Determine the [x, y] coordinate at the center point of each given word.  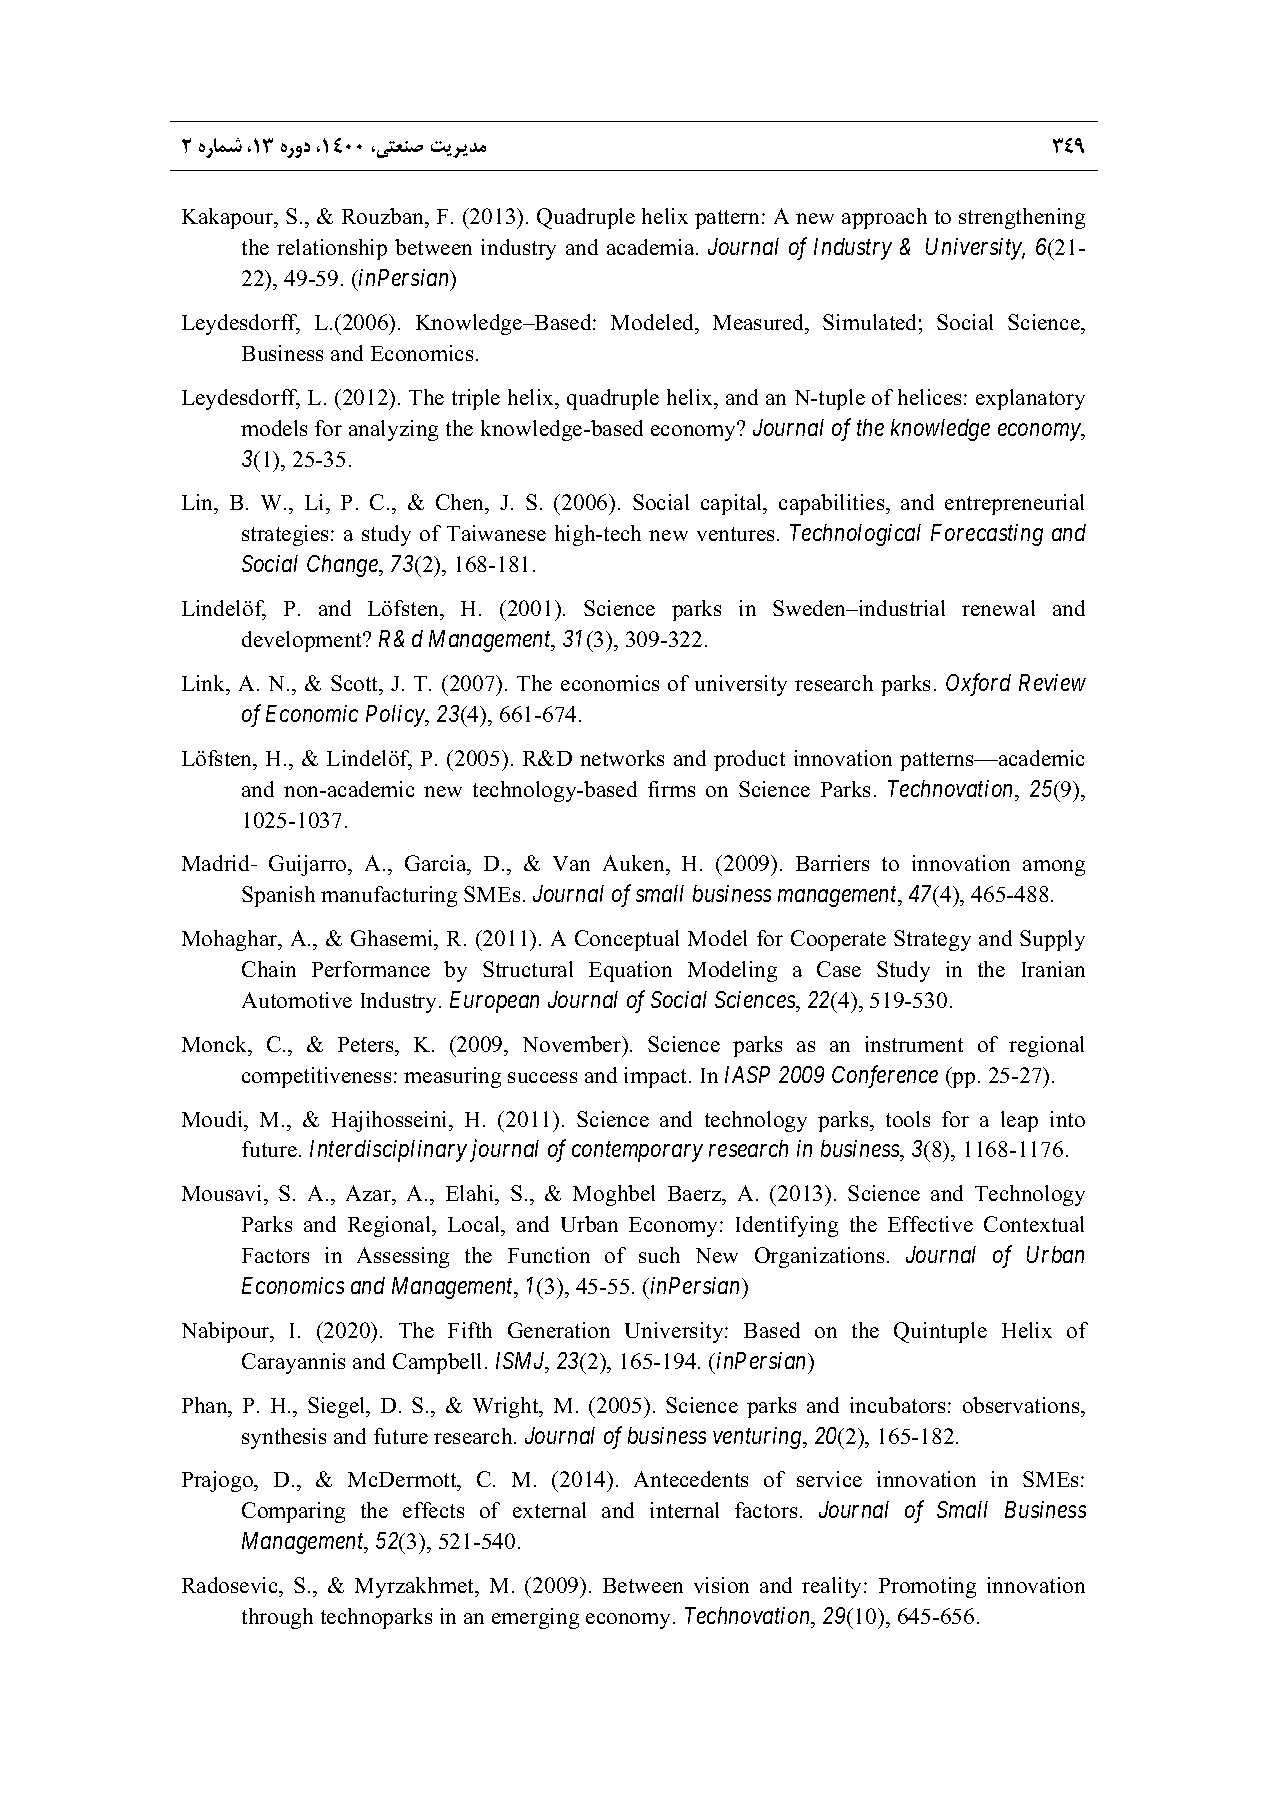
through [277, 1618]
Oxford [978, 684]
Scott [356, 683]
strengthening [1022, 218]
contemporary [637, 1152]
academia [652, 247]
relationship [332, 249]
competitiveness [316, 1077]
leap [1019, 1121]
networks [622, 758]
